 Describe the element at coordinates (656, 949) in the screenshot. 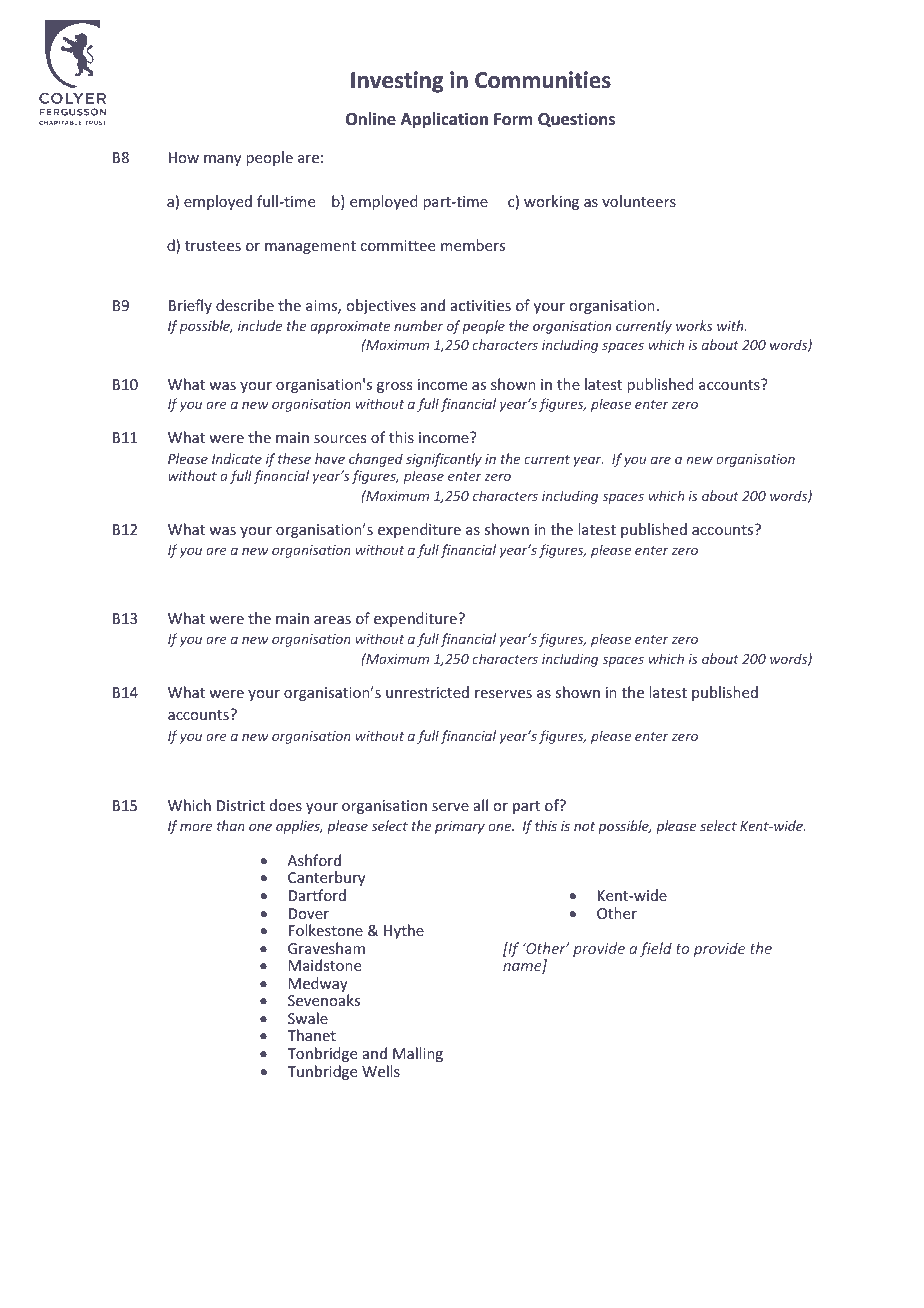

I see `field` at that location.
